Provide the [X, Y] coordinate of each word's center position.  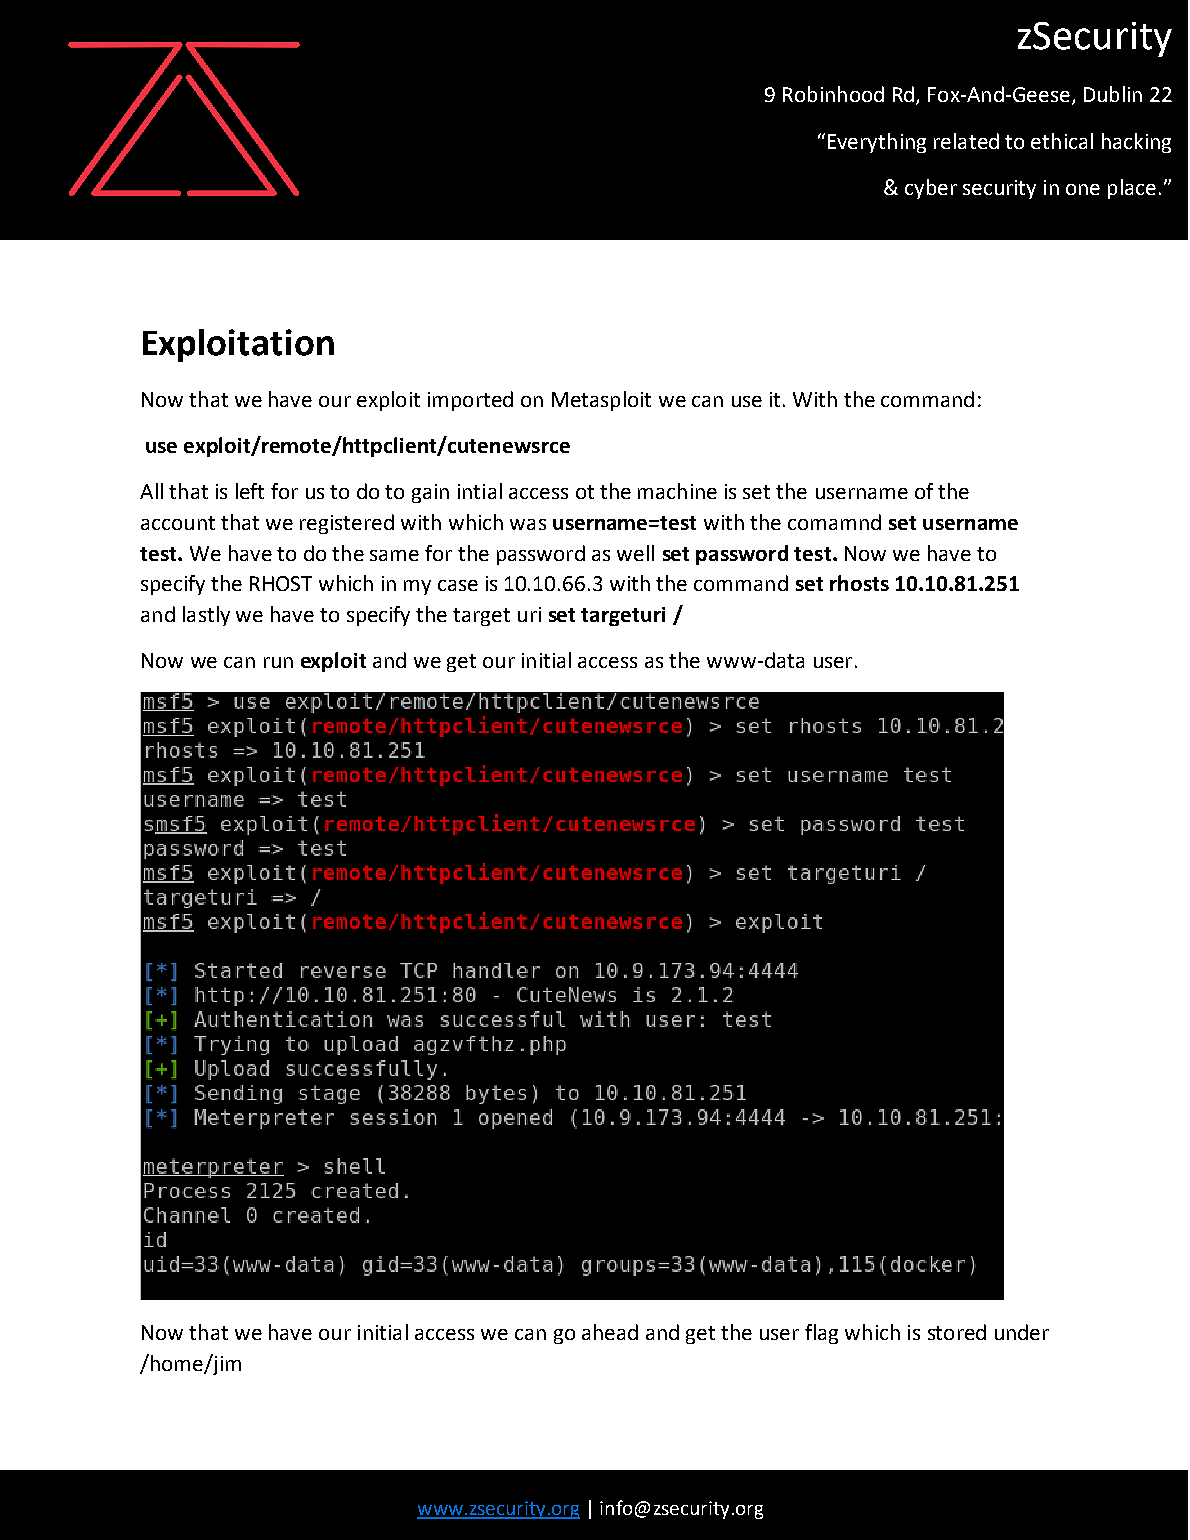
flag [821, 1334]
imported [470, 401]
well [635, 553]
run [278, 662]
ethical [1062, 141]
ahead [610, 1332]
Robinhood [833, 94]
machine [677, 491]
